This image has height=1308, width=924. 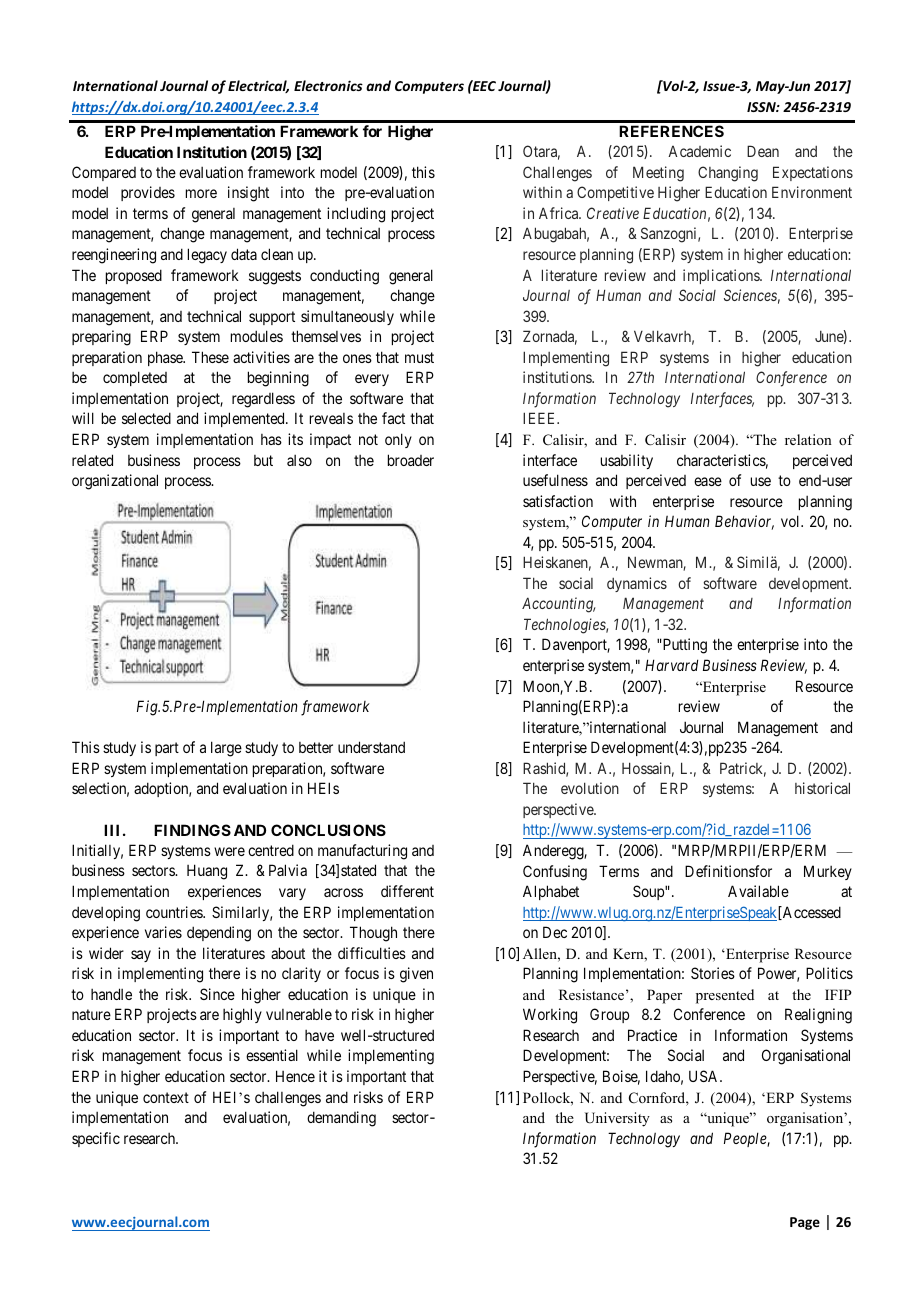 What do you see at coordinates (166, 1097) in the image?
I see `context` at bounding box center [166, 1097].
